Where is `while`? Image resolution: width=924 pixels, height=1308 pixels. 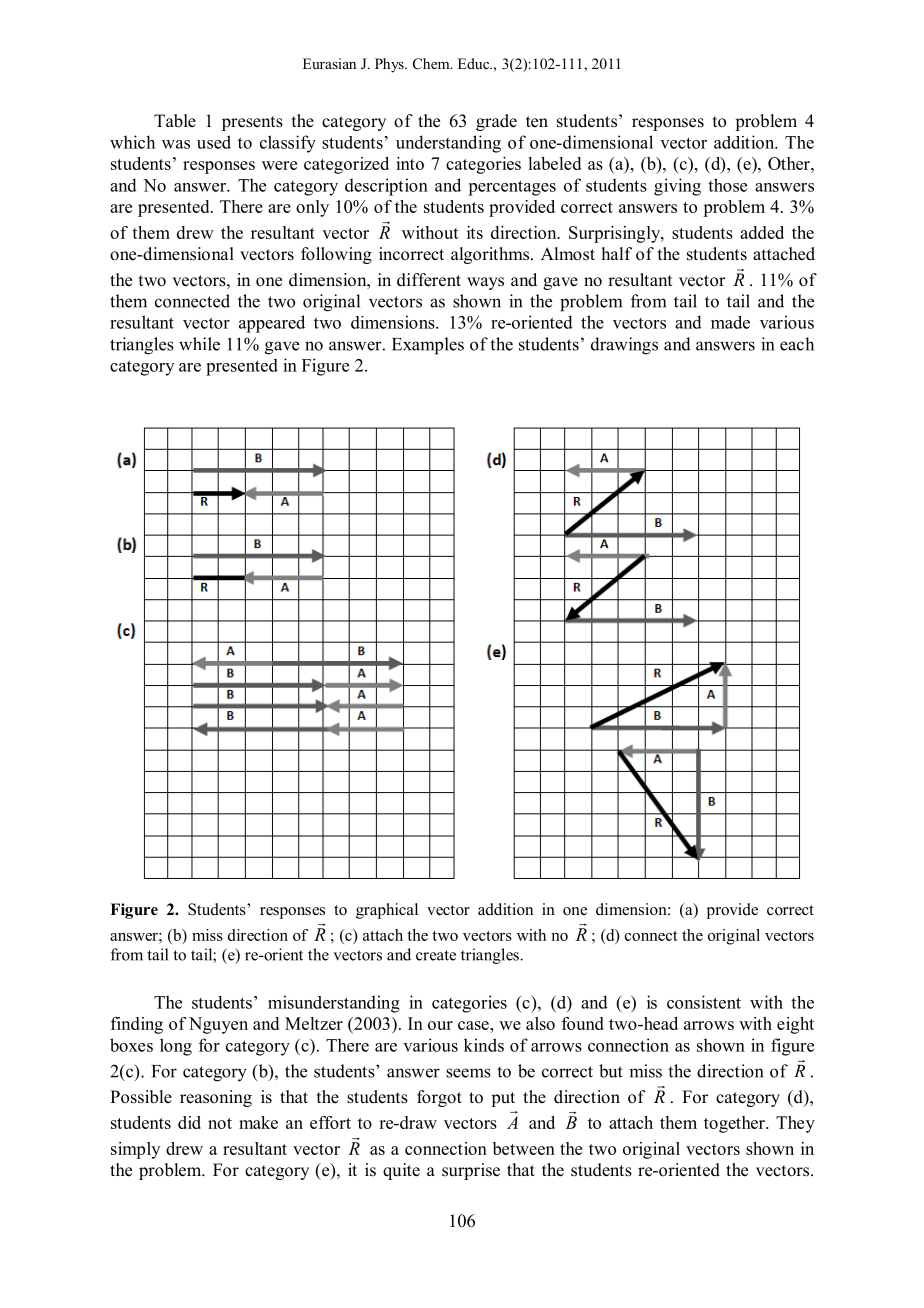
while is located at coordinates (199, 344).
